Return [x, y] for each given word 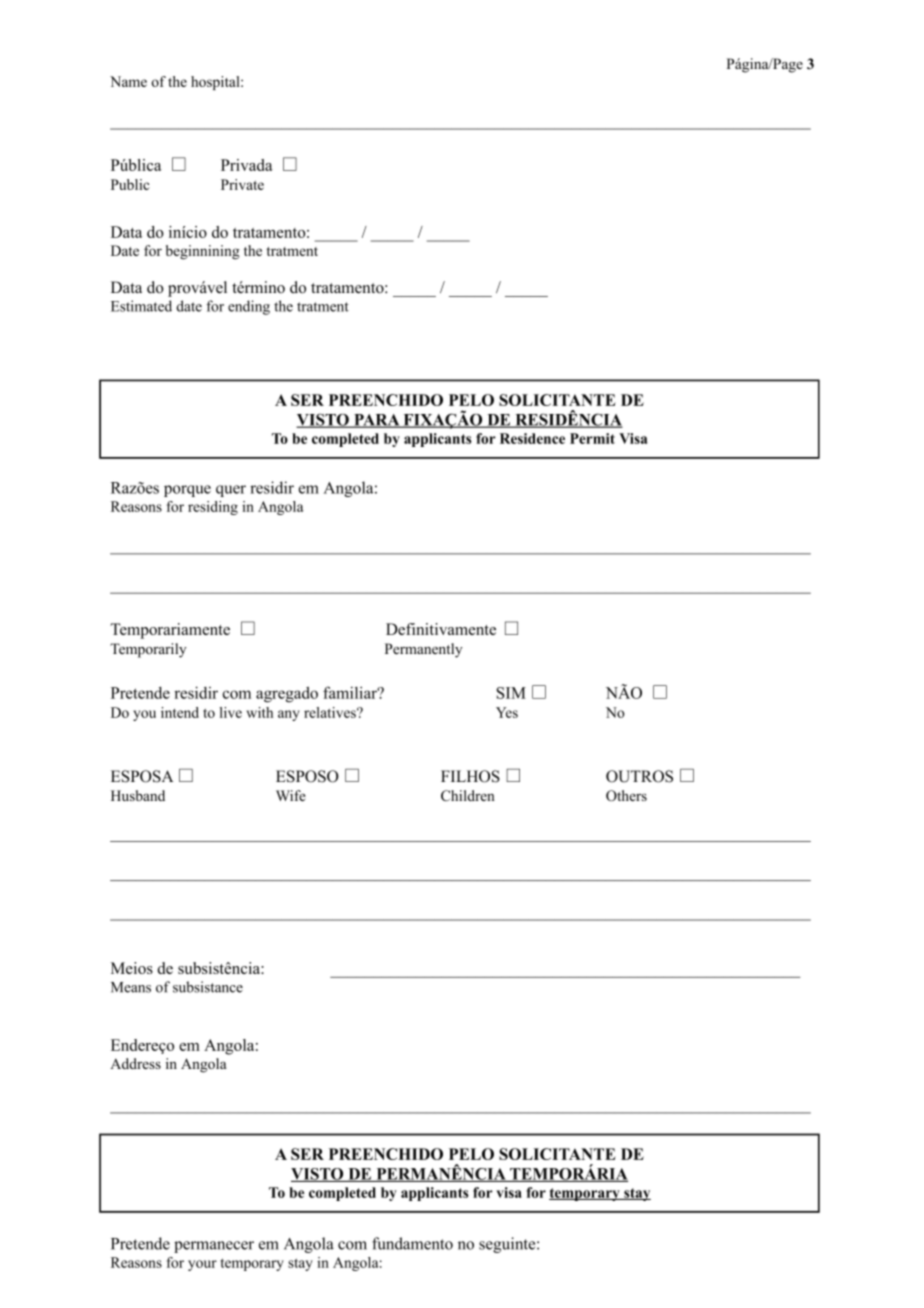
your [202, 1265]
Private [242, 184]
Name [128, 81]
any [289, 715]
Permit [592, 438]
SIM [511, 693]
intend [180, 712]
